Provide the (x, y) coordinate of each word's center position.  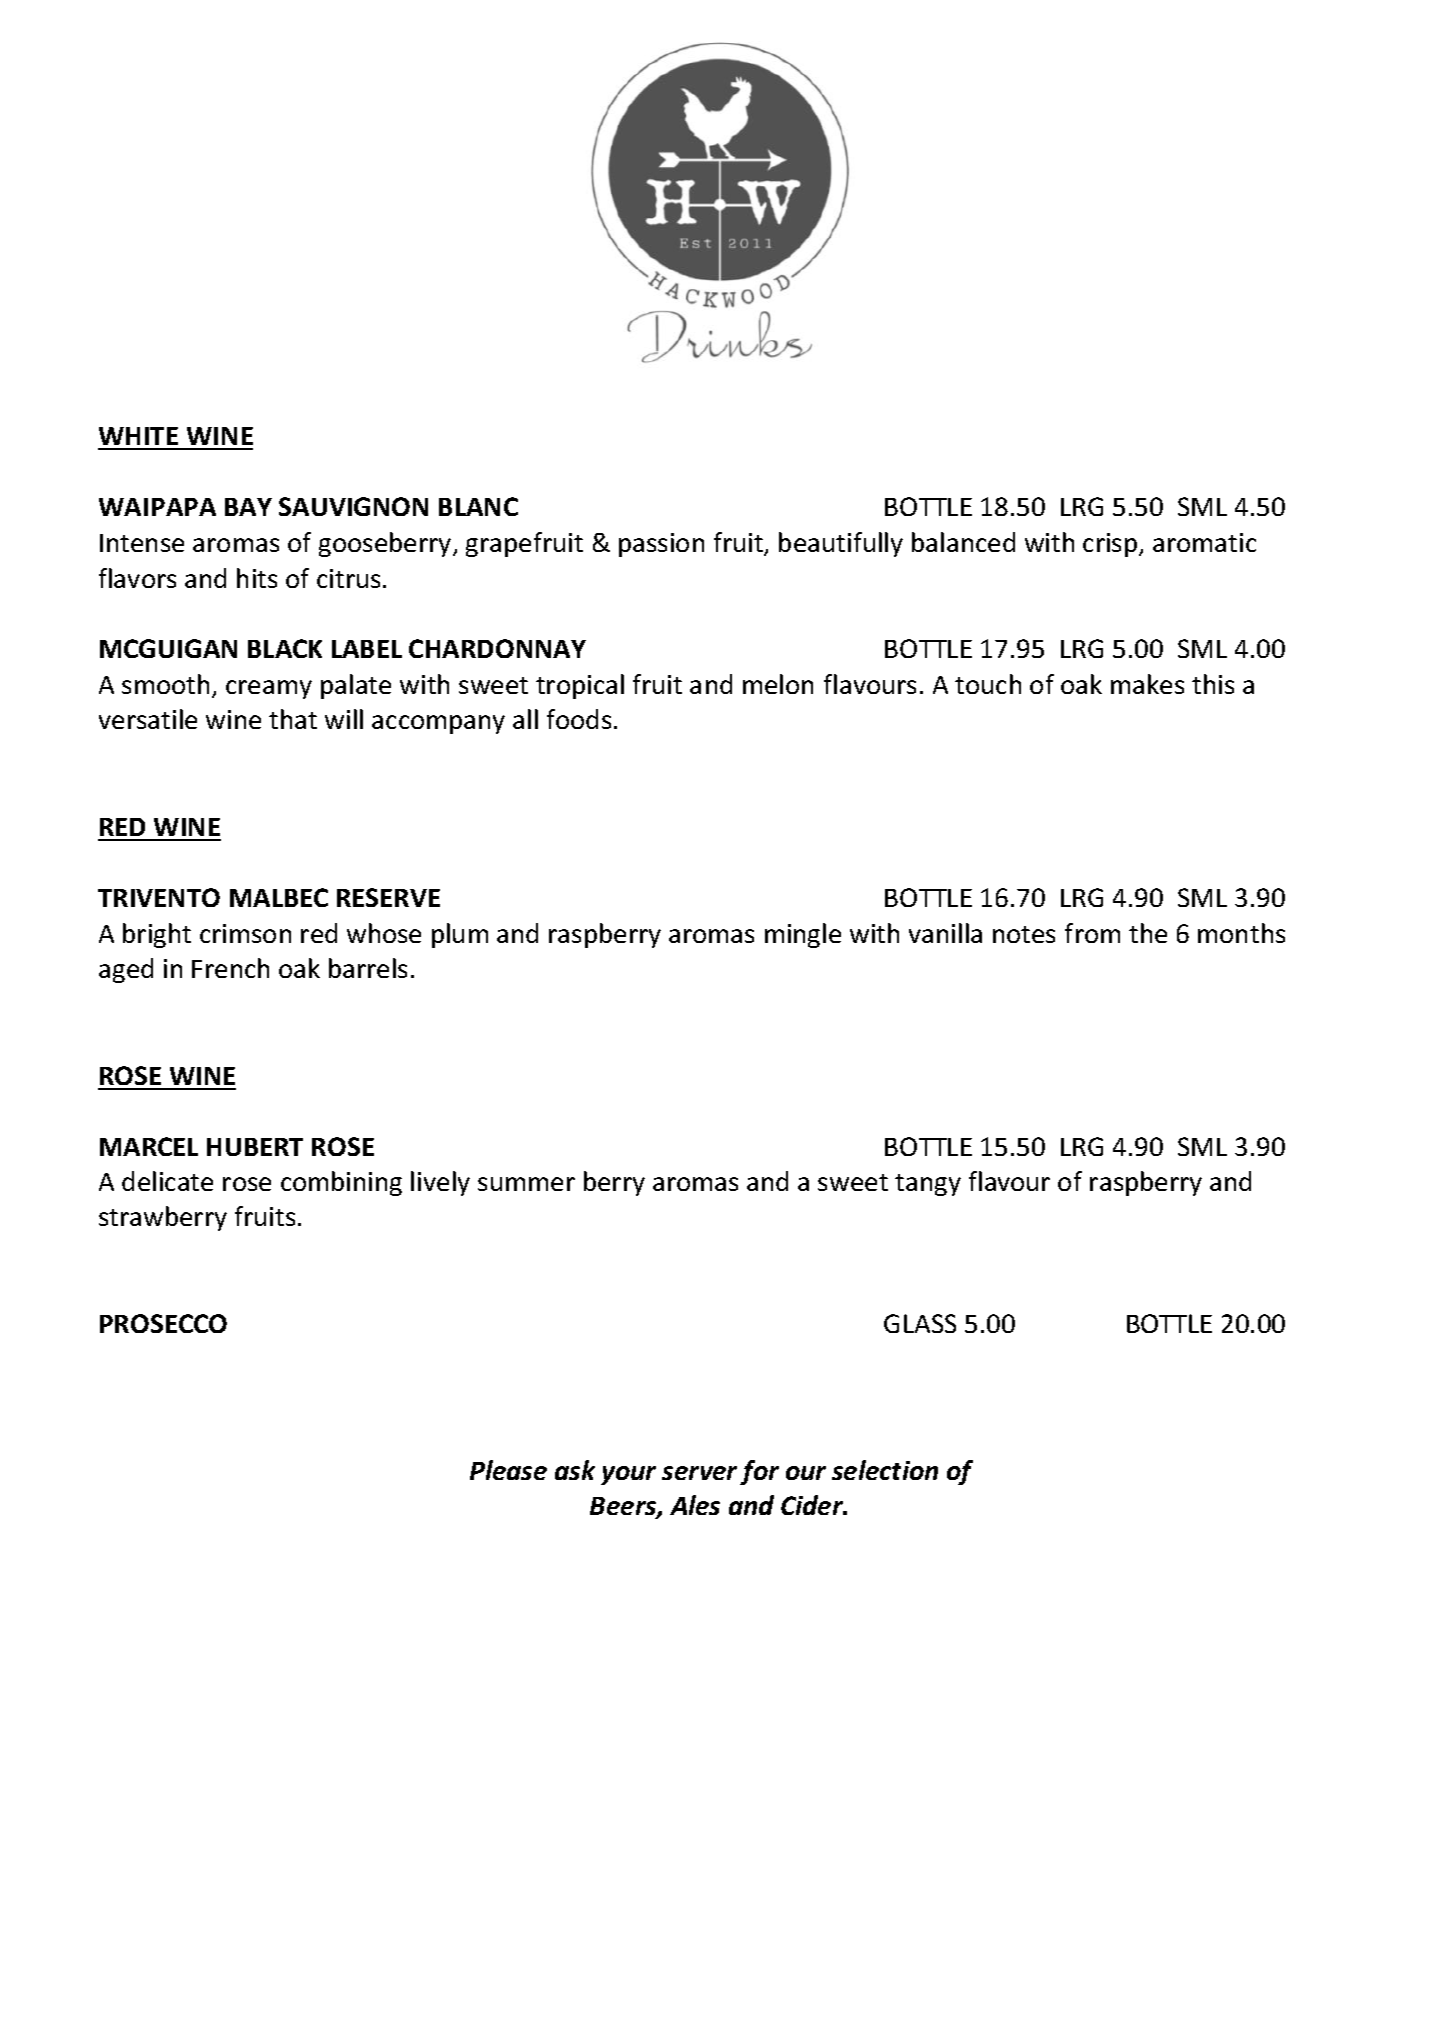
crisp (1111, 545)
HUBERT (255, 1147)
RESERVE (388, 897)
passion (661, 545)
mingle (803, 935)
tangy (928, 1185)
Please (508, 1470)
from (1092, 933)
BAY (248, 507)
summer (526, 1184)
